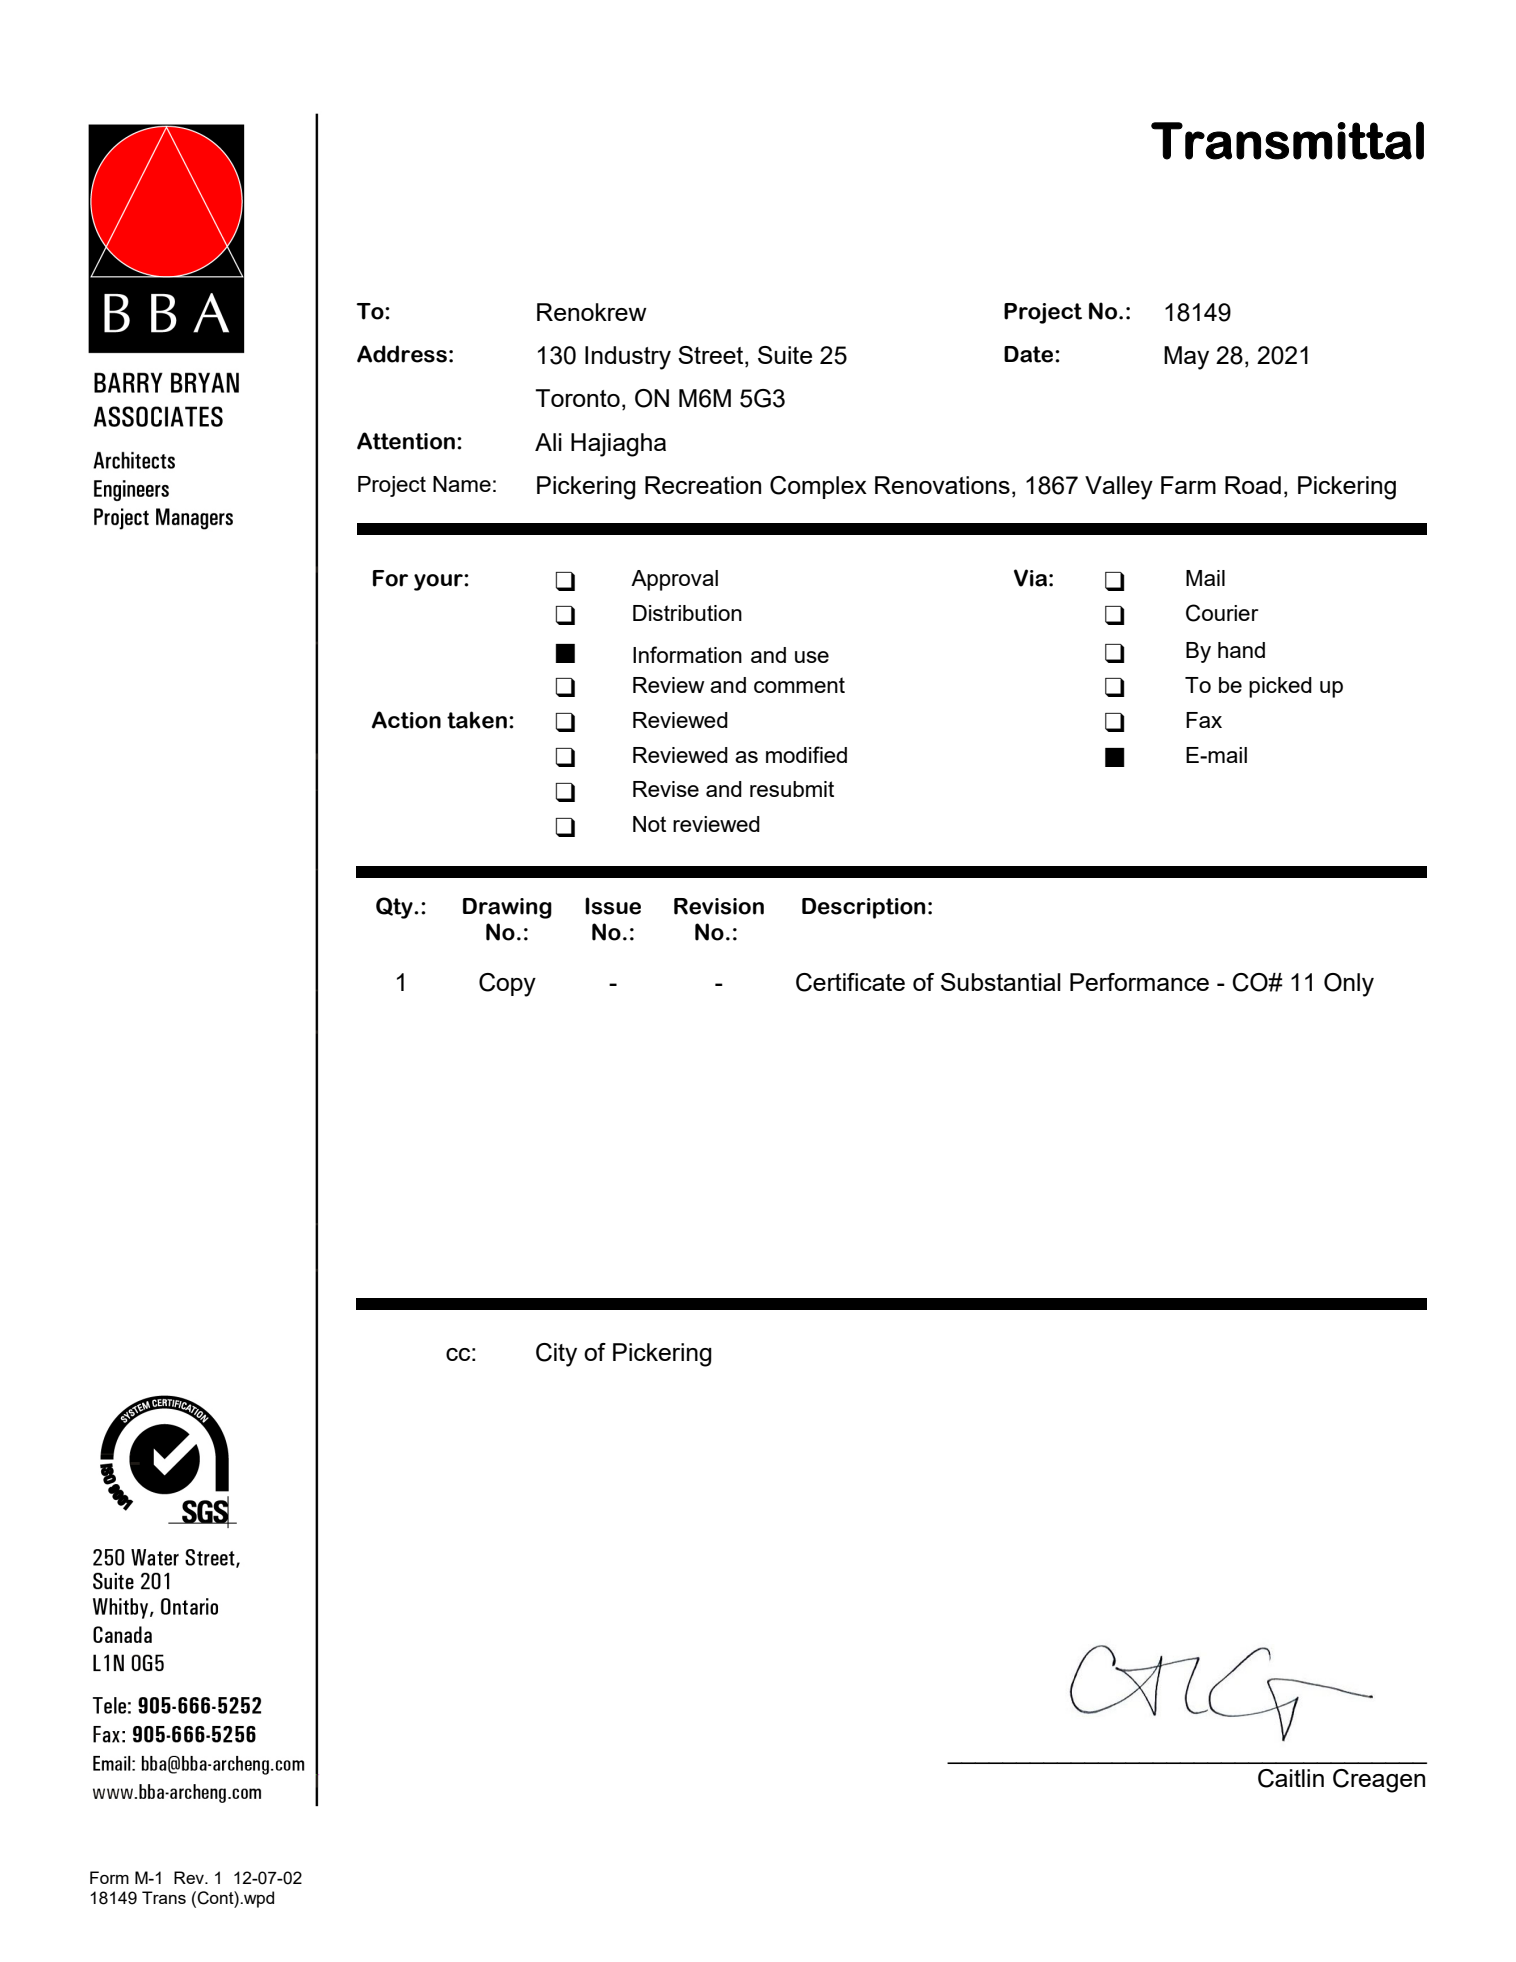 This screenshot has height=1962, width=1516. I want to click on hand, so click(1241, 650).
